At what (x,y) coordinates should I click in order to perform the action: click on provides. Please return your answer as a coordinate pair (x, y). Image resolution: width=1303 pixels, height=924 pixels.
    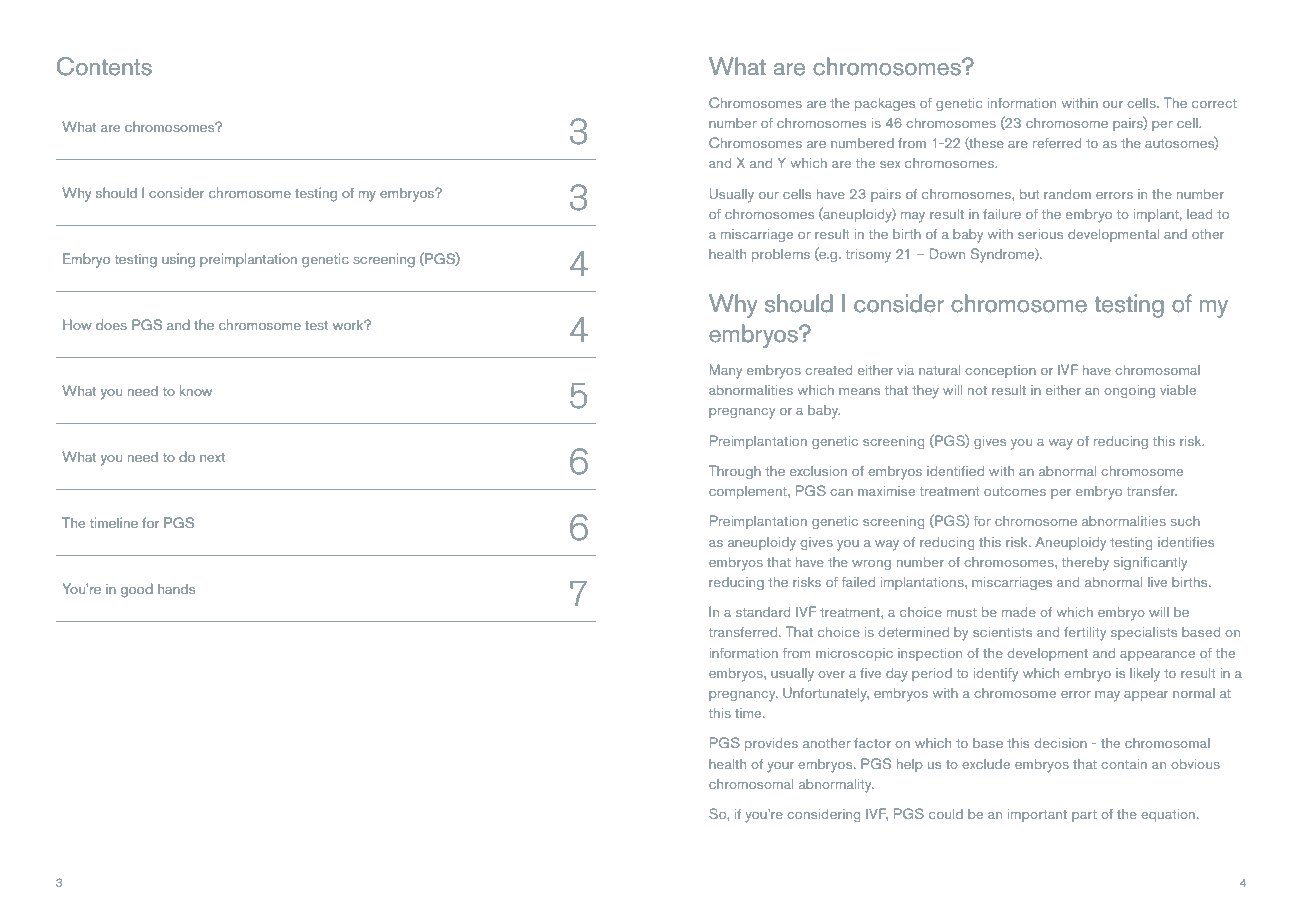
    Looking at the image, I should click on (771, 744).
